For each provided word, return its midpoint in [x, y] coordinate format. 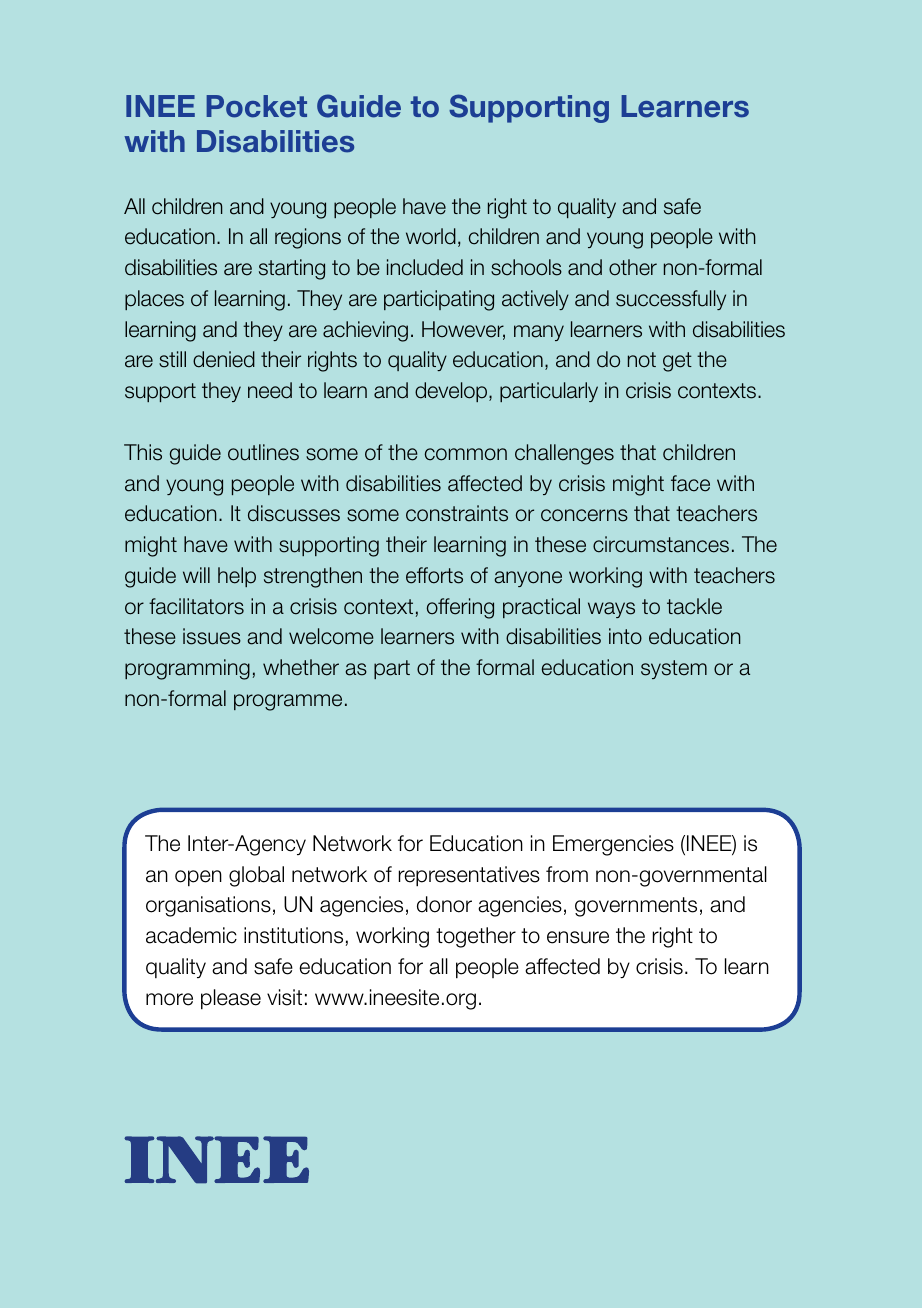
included [425, 267]
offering [460, 608]
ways [611, 610]
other [633, 267]
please [231, 999]
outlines [263, 452]
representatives [469, 876]
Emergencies [613, 845]
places [154, 300]
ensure [578, 937]
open [198, 878]
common [466, 454]
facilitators [196, 606]
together [476, 937]
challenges [564, 454]
